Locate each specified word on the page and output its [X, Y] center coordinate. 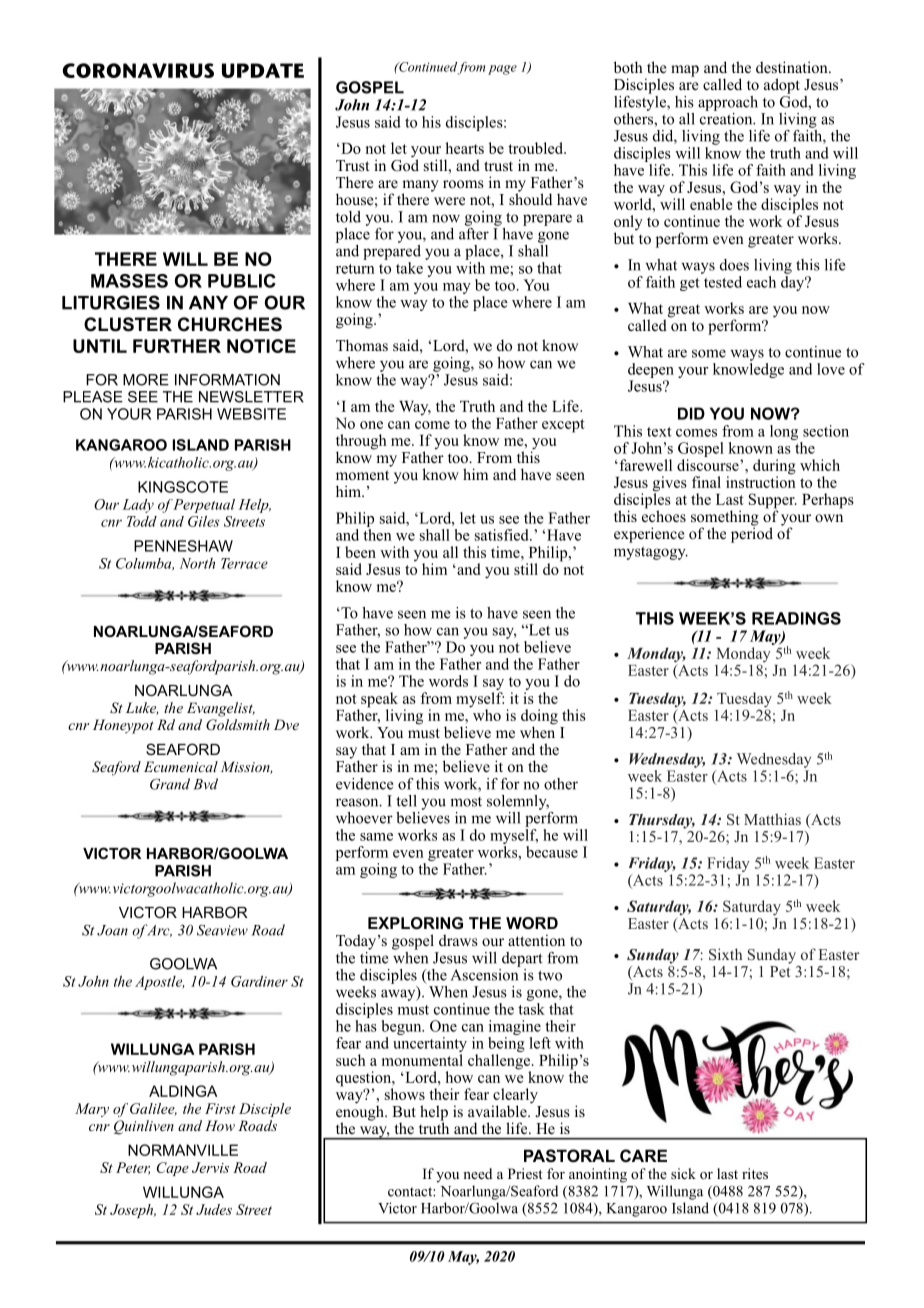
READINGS [796, 618]
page [502, 70]
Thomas [362, 345]
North [197, 563]
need [477, 1173]
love [831, 369]
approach [728, 103]
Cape [173, 1169]
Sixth [725, 954]
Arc [158, 930]
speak [379, 701]
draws [458, 940]
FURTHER [177, 346]
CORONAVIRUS [138, 70]
